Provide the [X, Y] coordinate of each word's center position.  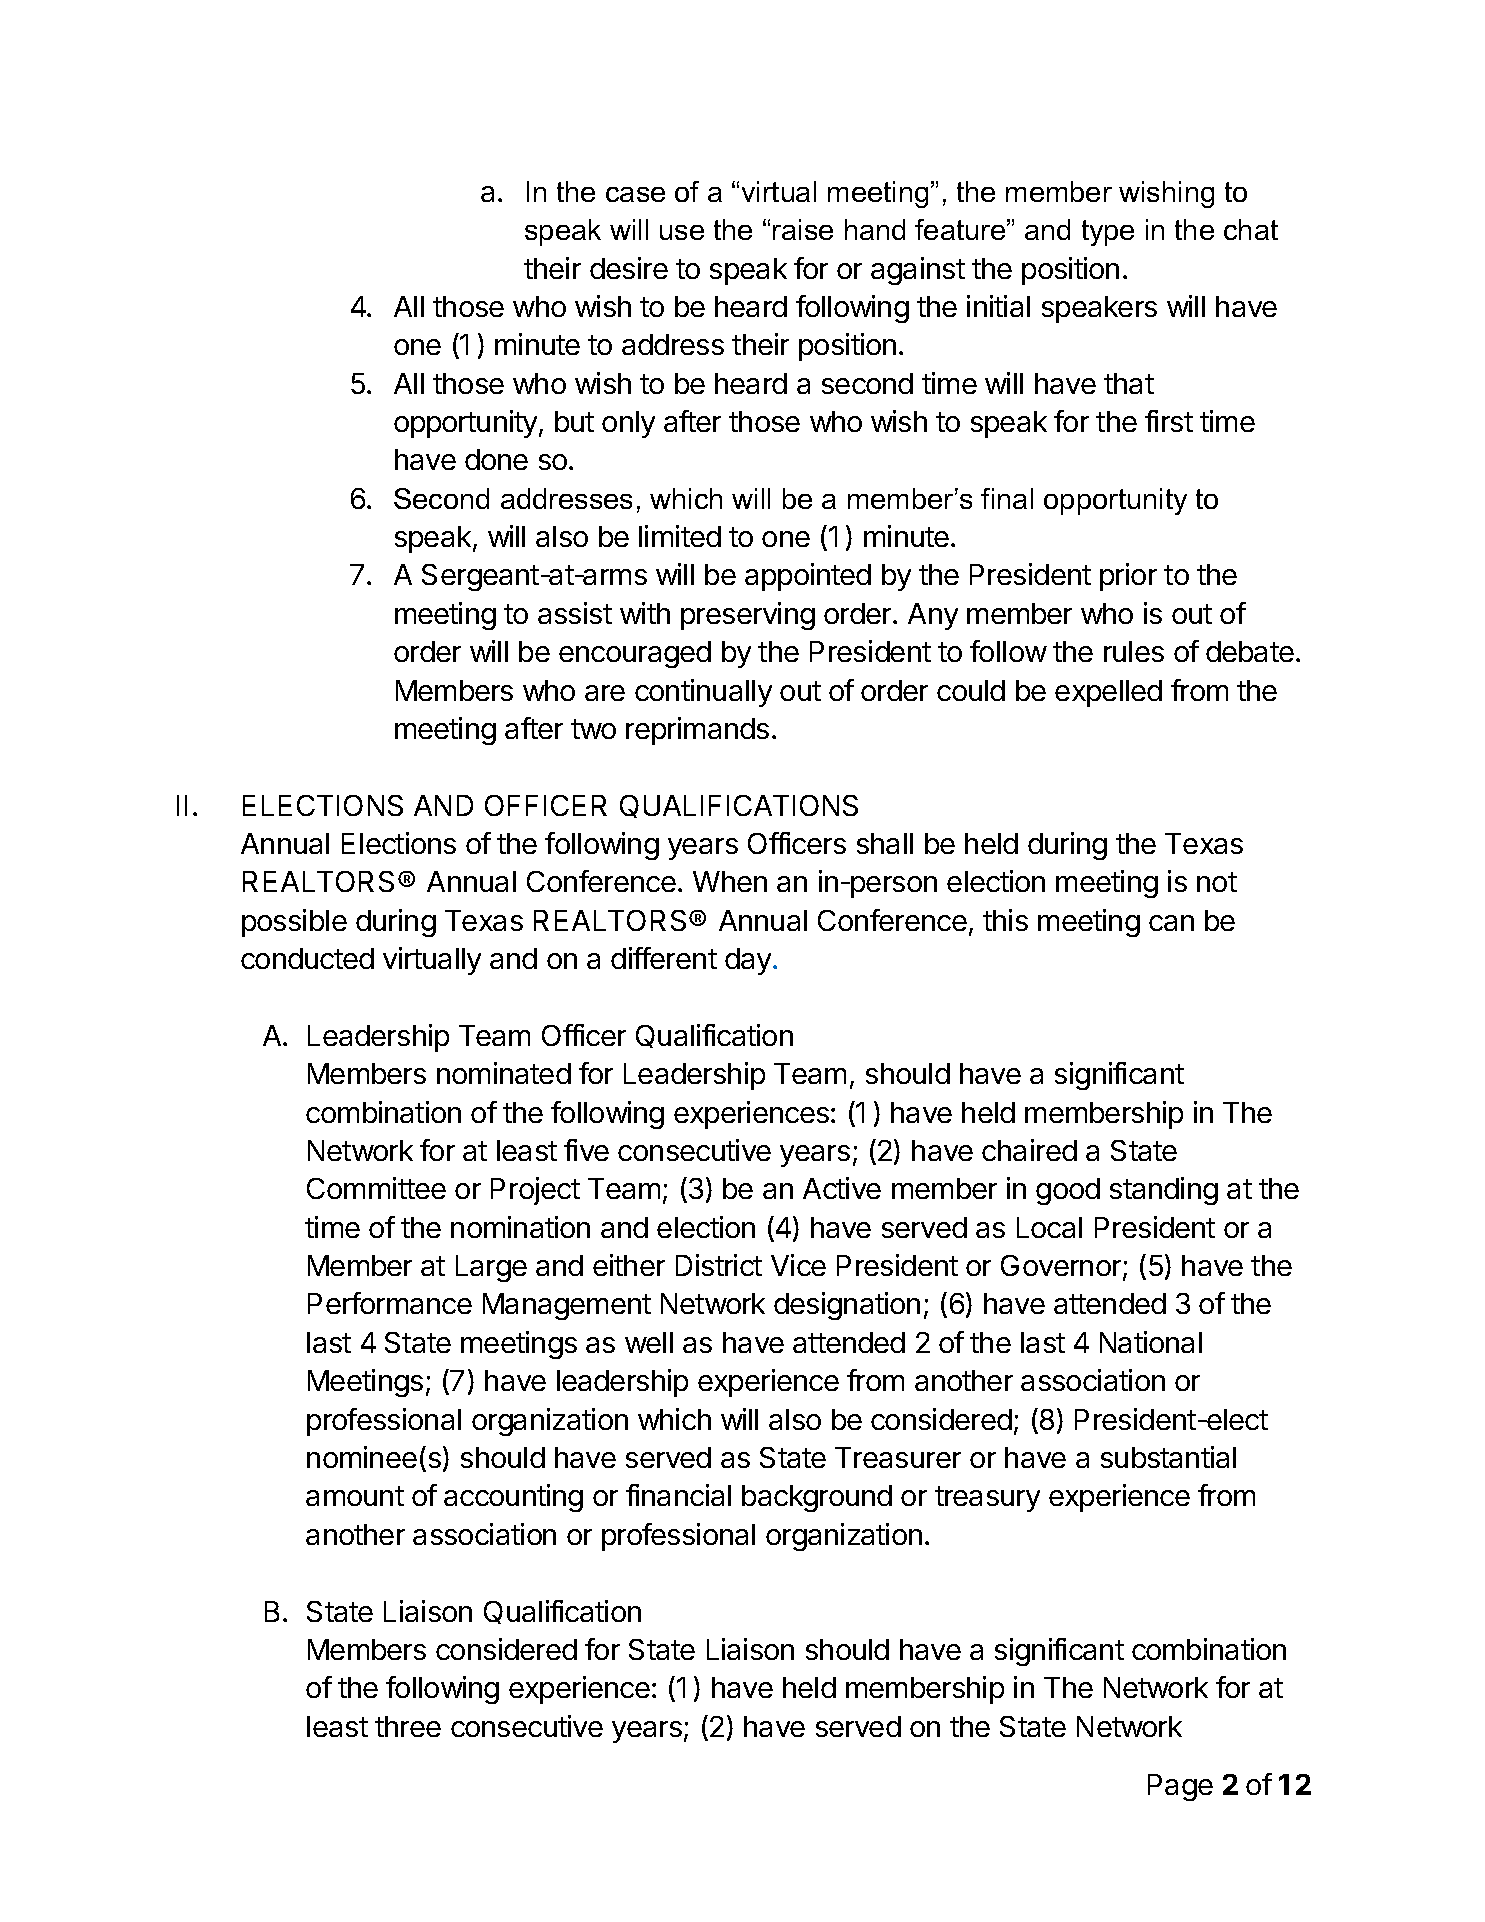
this [1005, 920]
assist [575, 613]
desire [629, 268]
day [748, 961]
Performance [390, 1303]
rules [1134, 651]
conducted [307, 958]
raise [803, 229]
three [408, 1726]
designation [847, 1306]
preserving [748, 616]
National [1151, 1342]
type [1108, 233]
